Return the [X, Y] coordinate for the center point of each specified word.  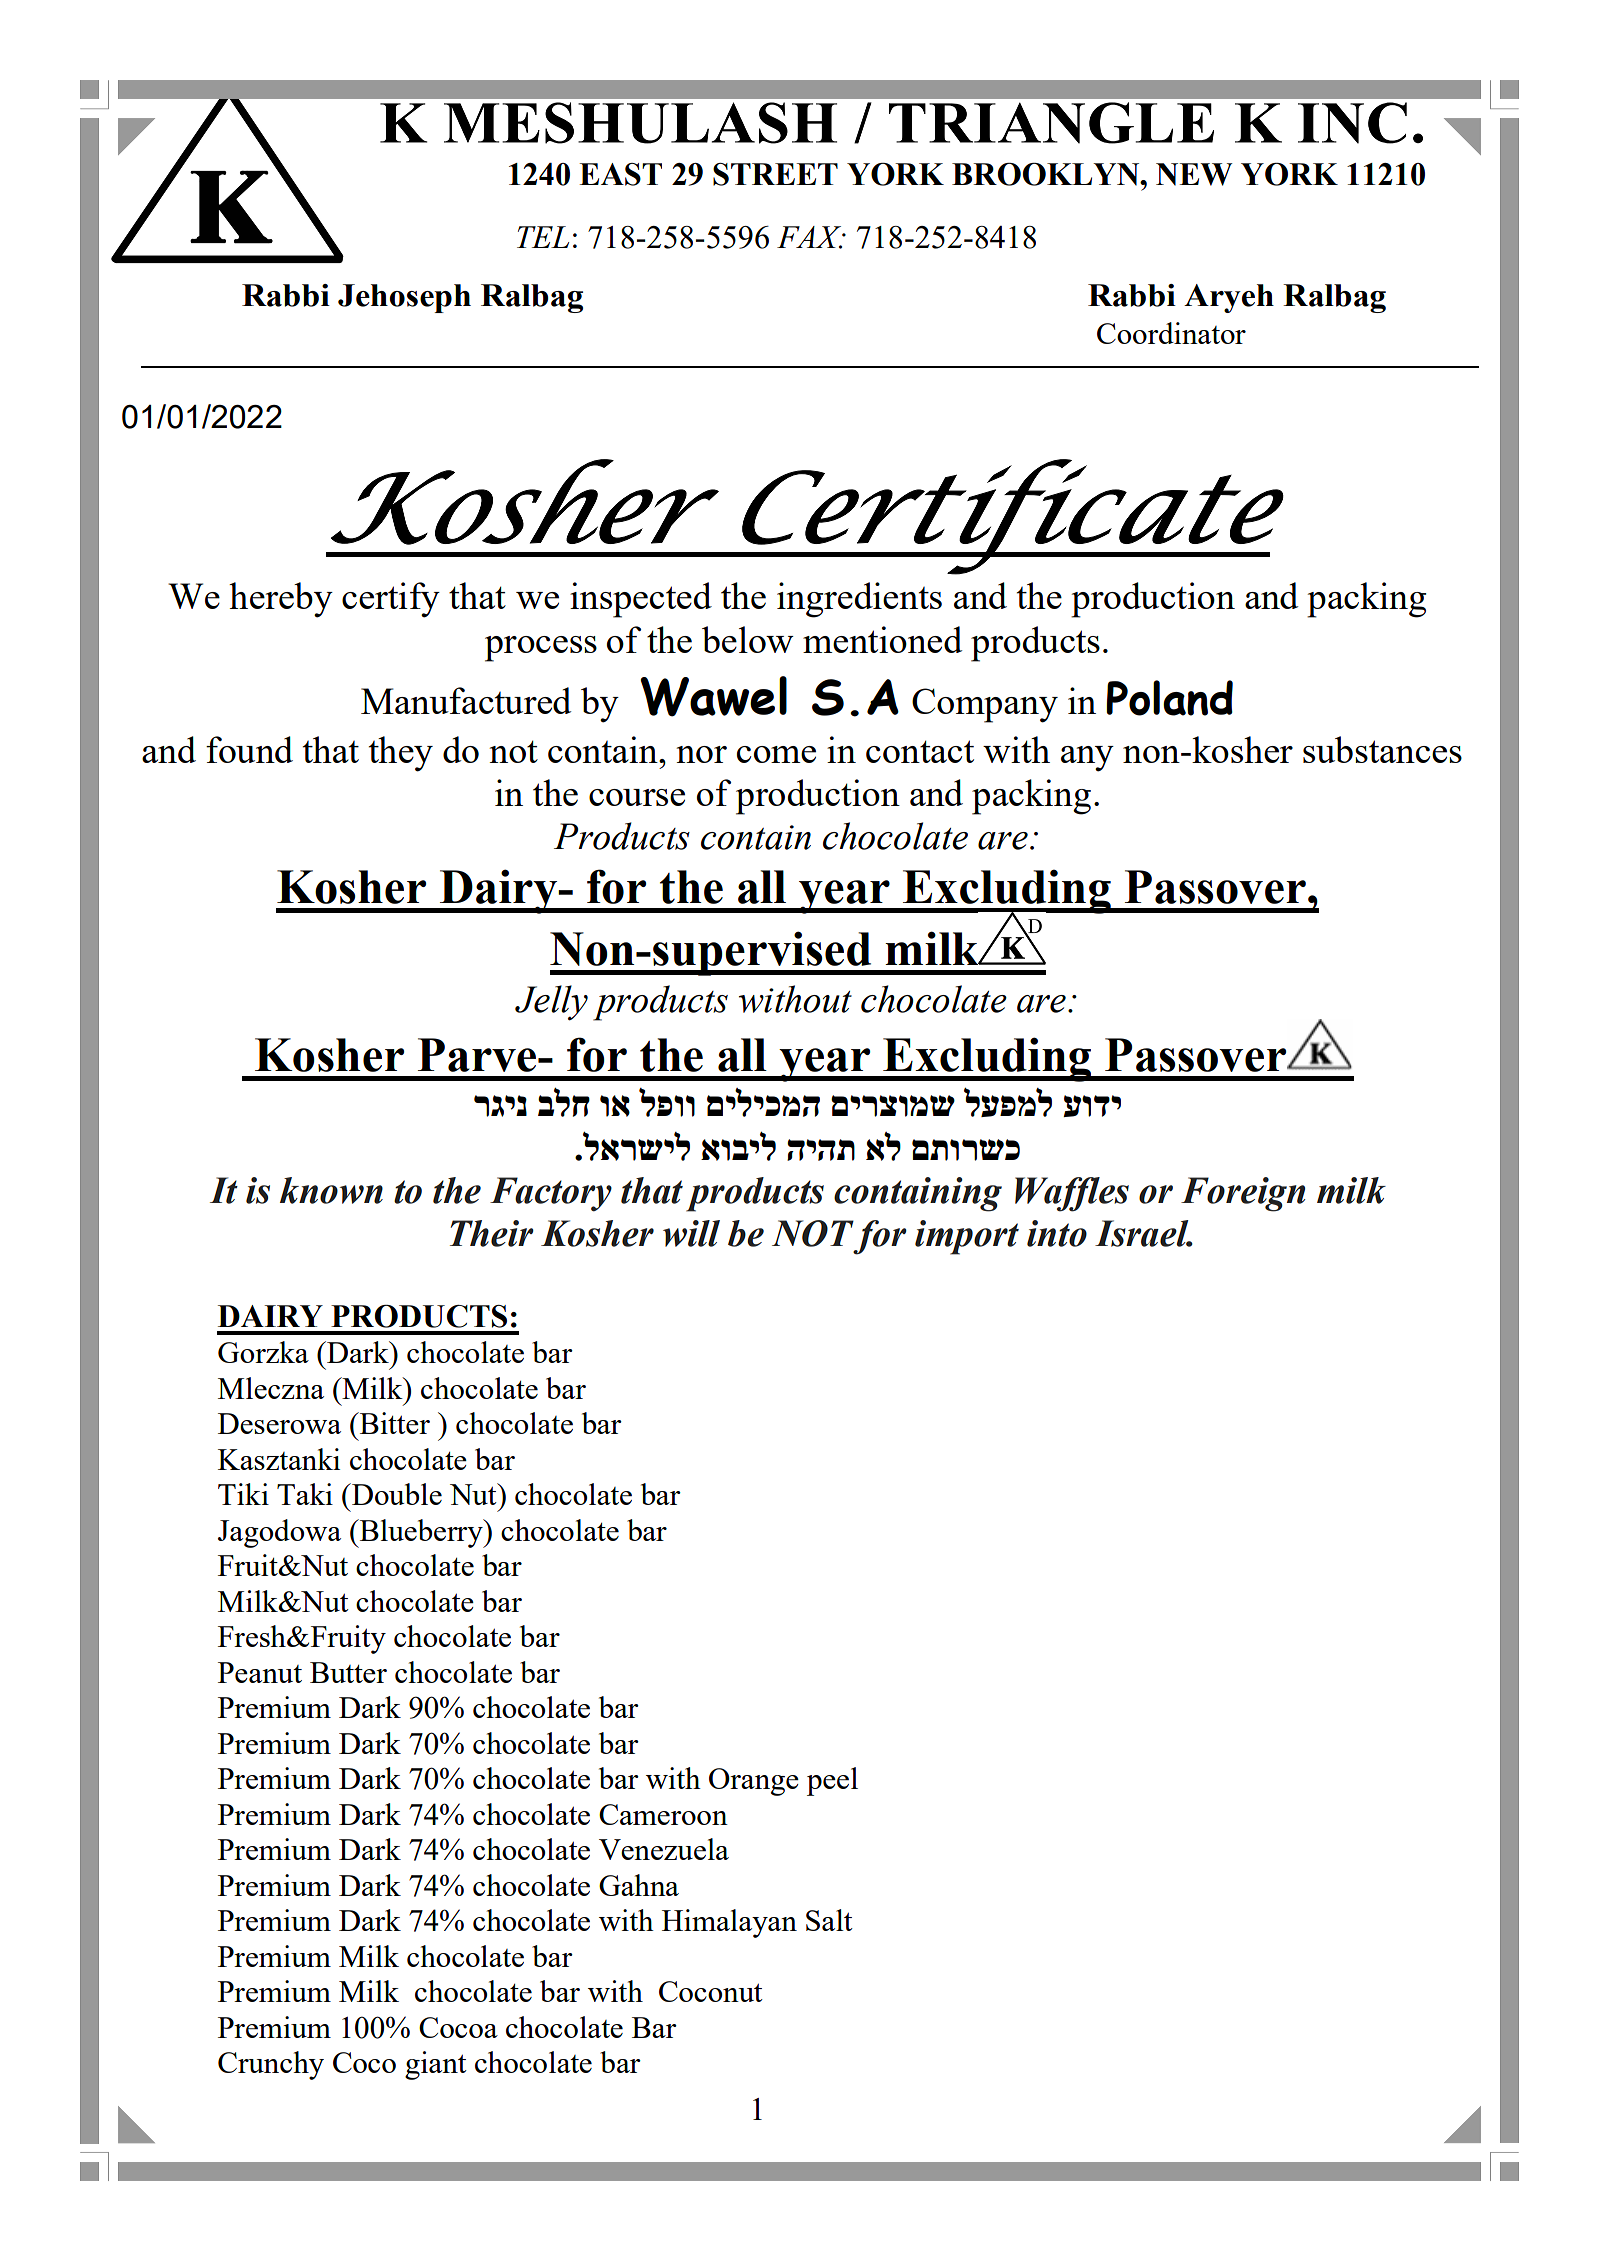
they [401, 754]
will [691, 1233]
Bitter [394, 1423]
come [776, 754]
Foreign [1243, 1194]
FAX [810, 237]
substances [1382, 749]
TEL [543, 237]
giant [436, 2065]
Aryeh [1229, 298]
